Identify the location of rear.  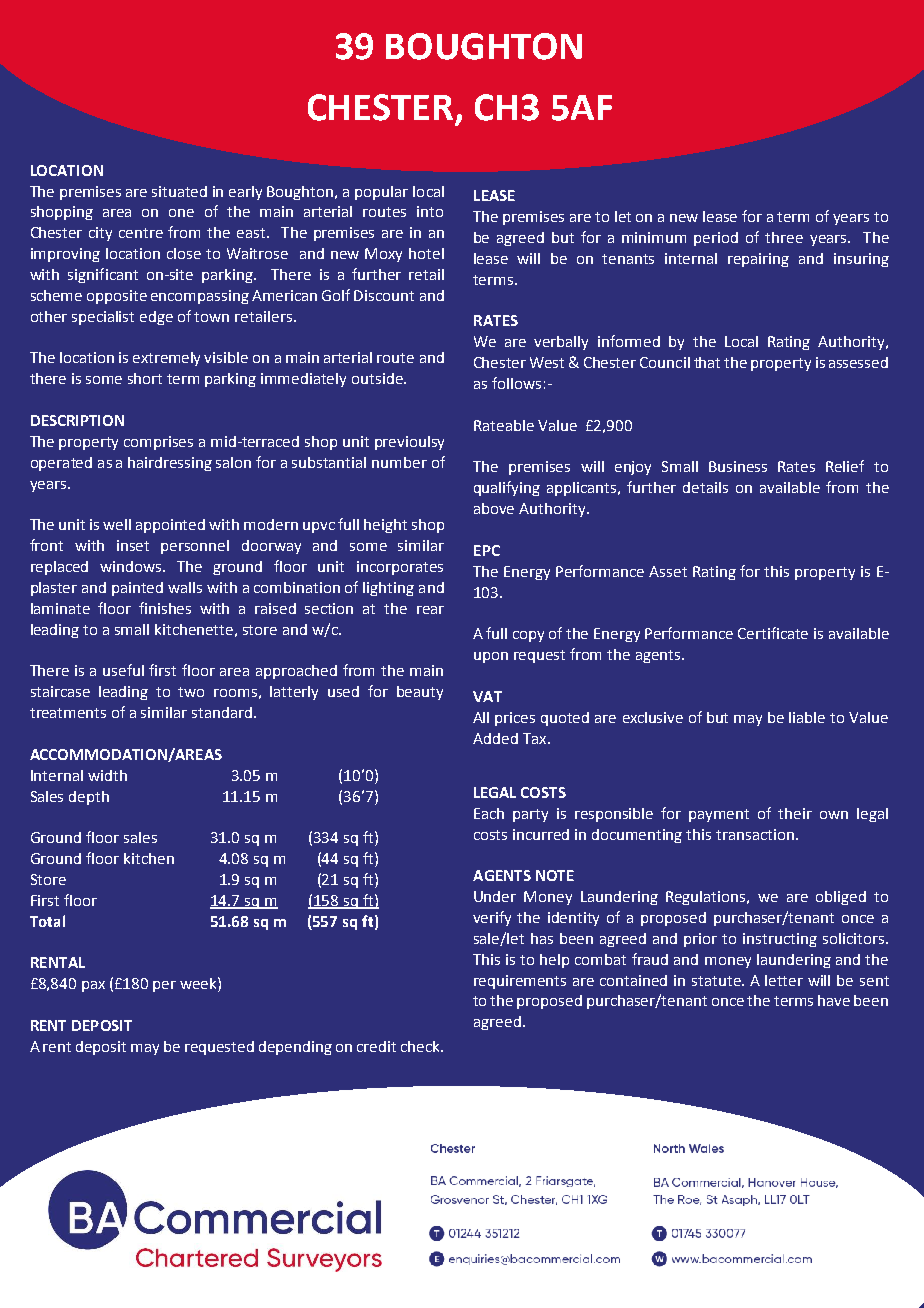
(430, 610).
